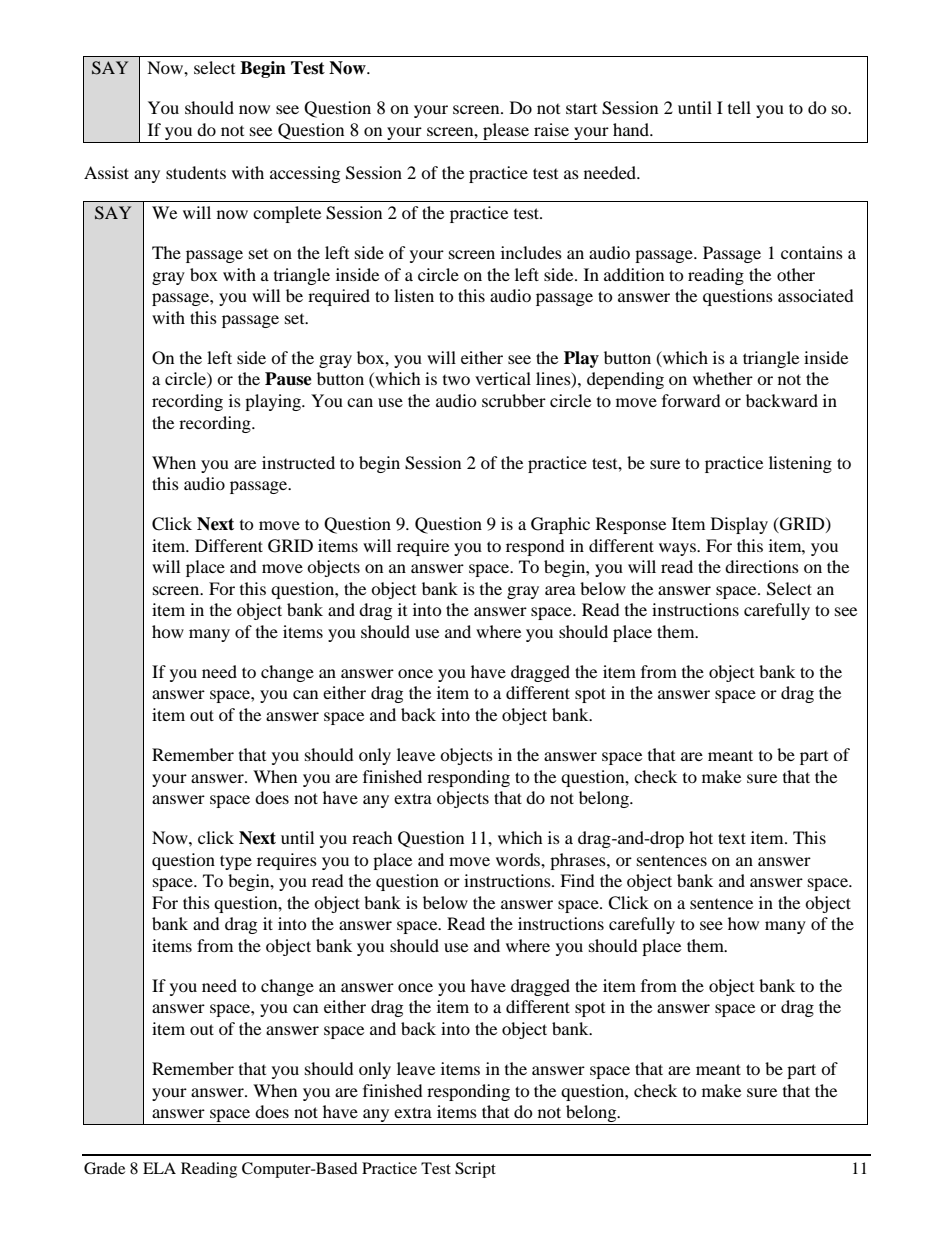 The width and height of the document is (952, 1233). I want to click on type, so click(236, 862).
